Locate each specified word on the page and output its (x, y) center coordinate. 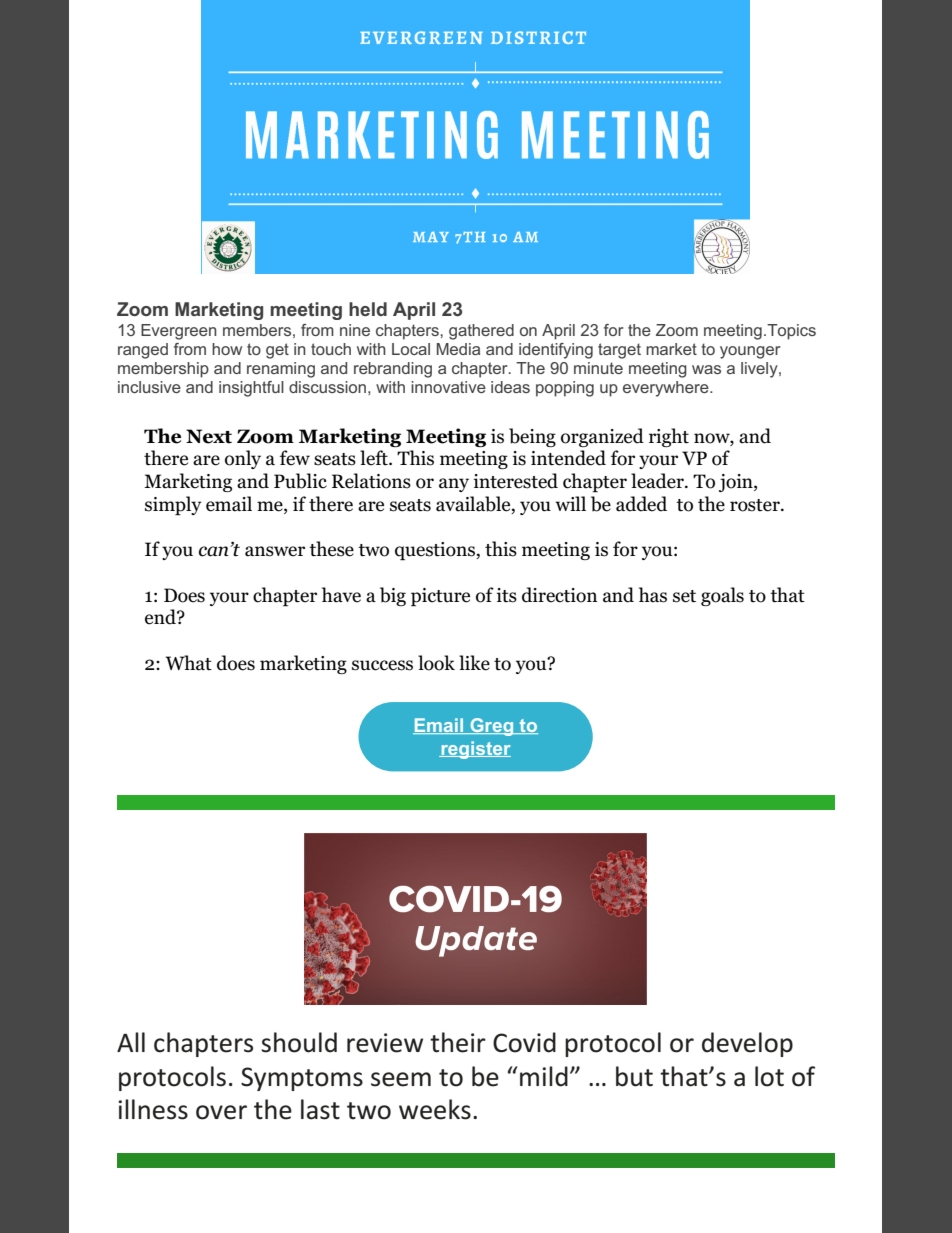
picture (440, 597)
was (706, 369)
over (221, 1112)
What (188, 663)
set (684, 596)
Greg (492, 727)
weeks (435, 1109)
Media (458, 349)
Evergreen (179, 332)
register (475, 750)
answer (275, 551)
